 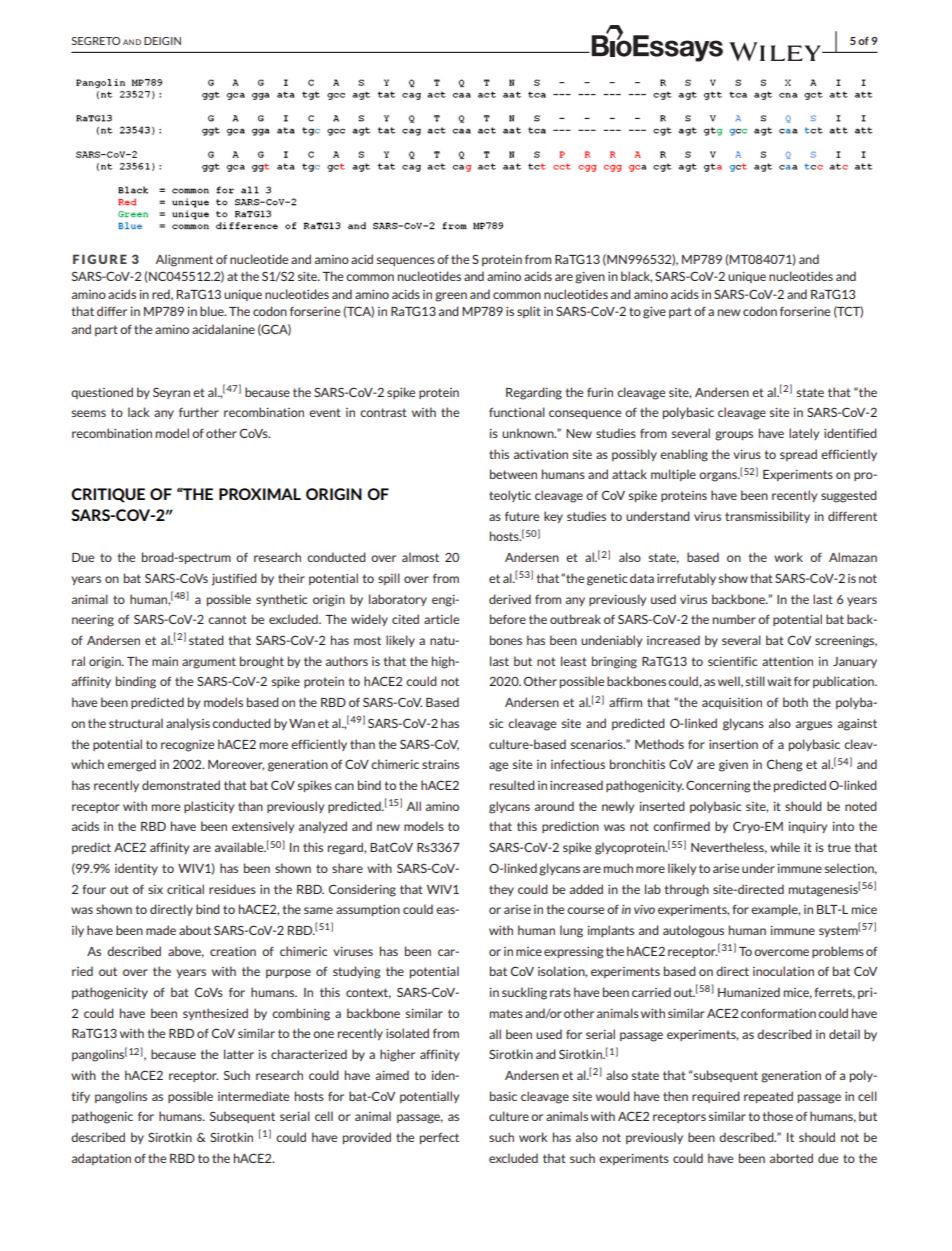 I want to click on irrefutably, so click(x=686, y=579).
